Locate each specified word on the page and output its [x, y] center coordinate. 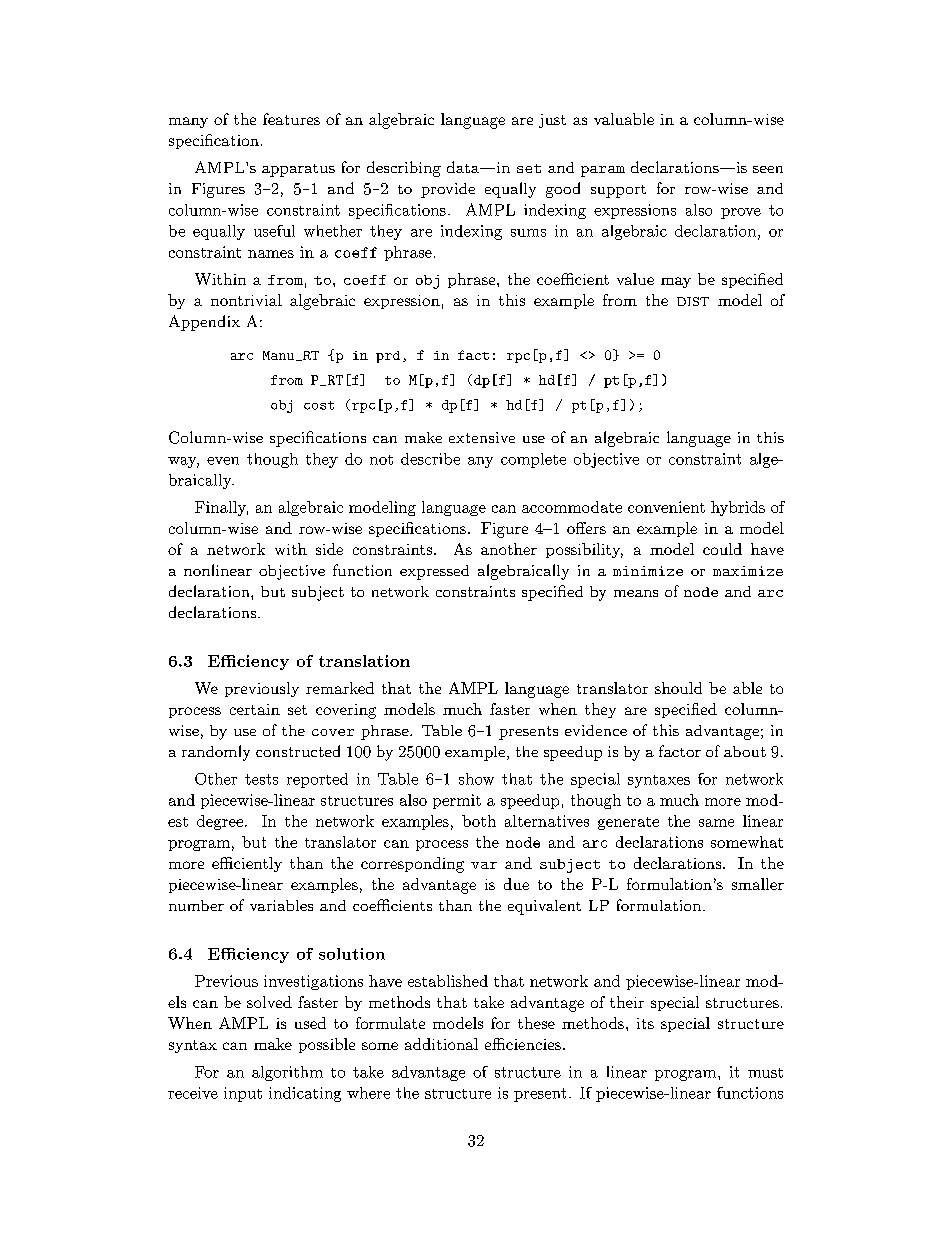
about [745, 751]
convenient [666, 507]
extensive [482, 437]
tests [261, 779]
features [291, 119]
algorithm [287, 1073]
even [223, 461]
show [476, 779]
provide [448, 190]
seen [768, 169]
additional [441, 1044]
